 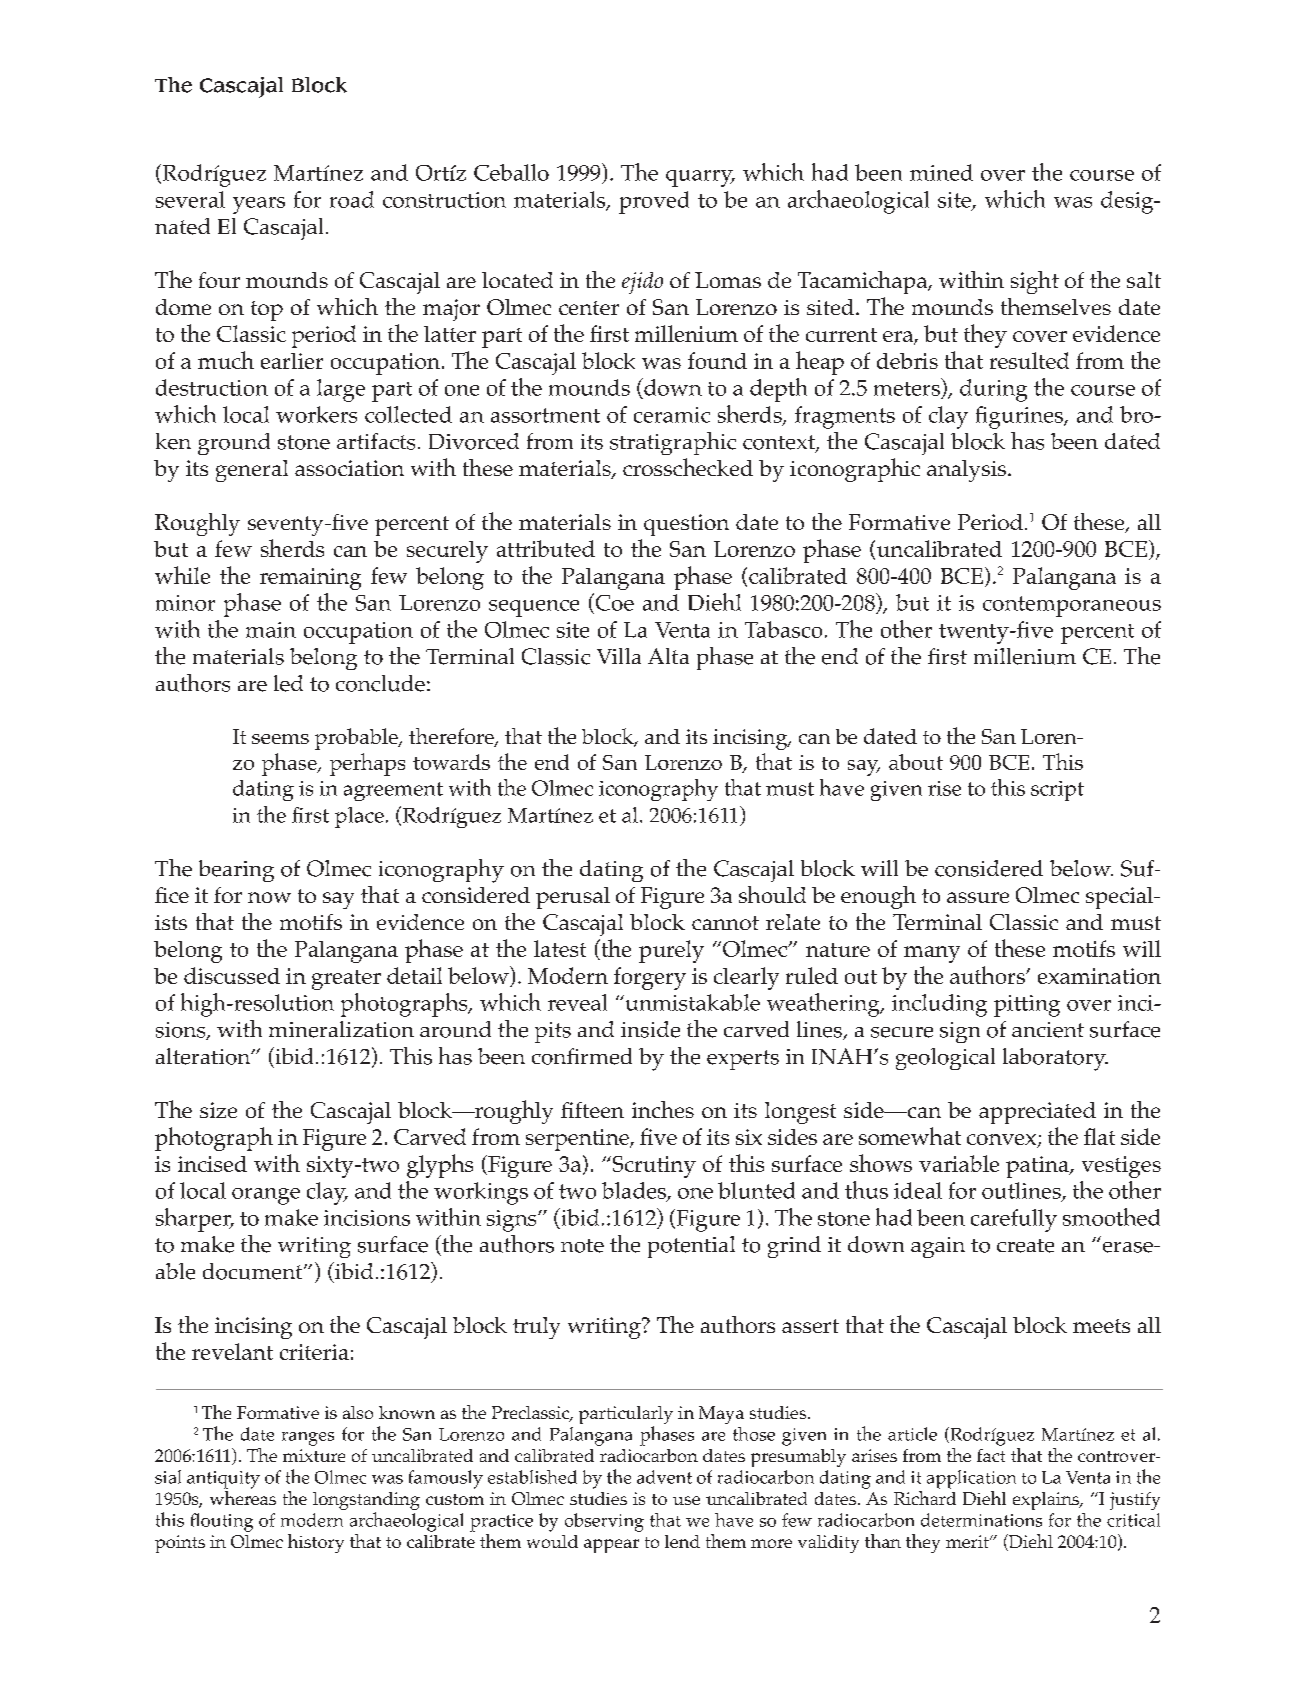 What do you see at coordinates (1035, 282) in the screenshot?
I see `sight` at bounding box center [1035, 282].
